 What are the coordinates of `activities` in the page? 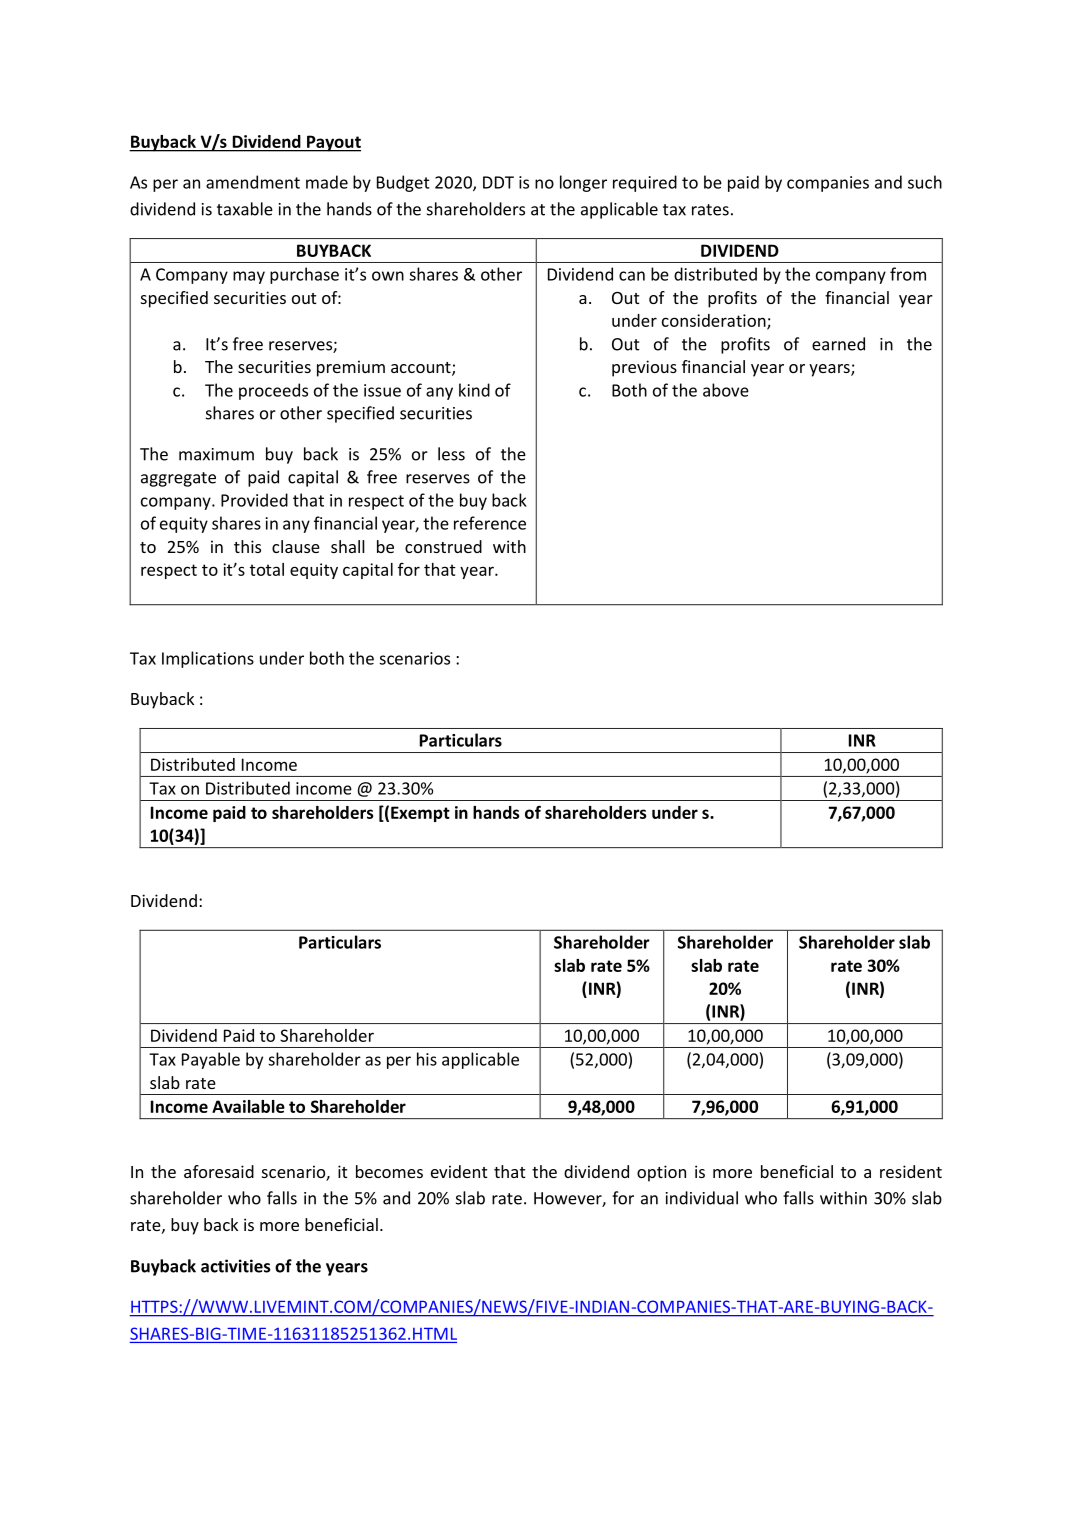 It's located at (236, 1266).
